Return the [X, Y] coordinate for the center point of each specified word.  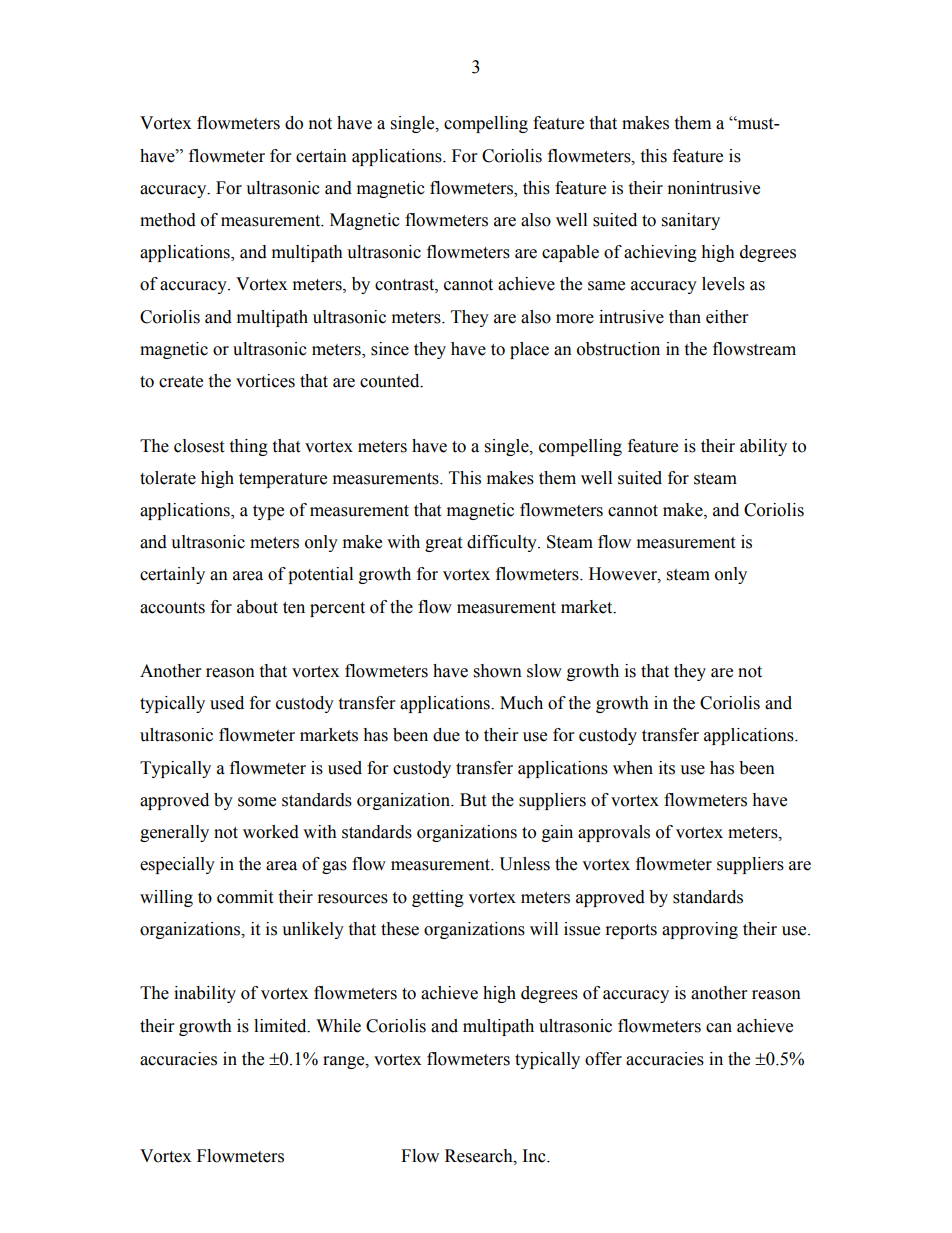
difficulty [503, 543]
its [667, 768]
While [338, 1026]
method [168, 220]
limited [281, 1026]
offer [603, 1059]
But [473, 800]
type [268, 512]
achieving [660, 253]
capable [570, 253]
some [257, 802]
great [443, 544]
